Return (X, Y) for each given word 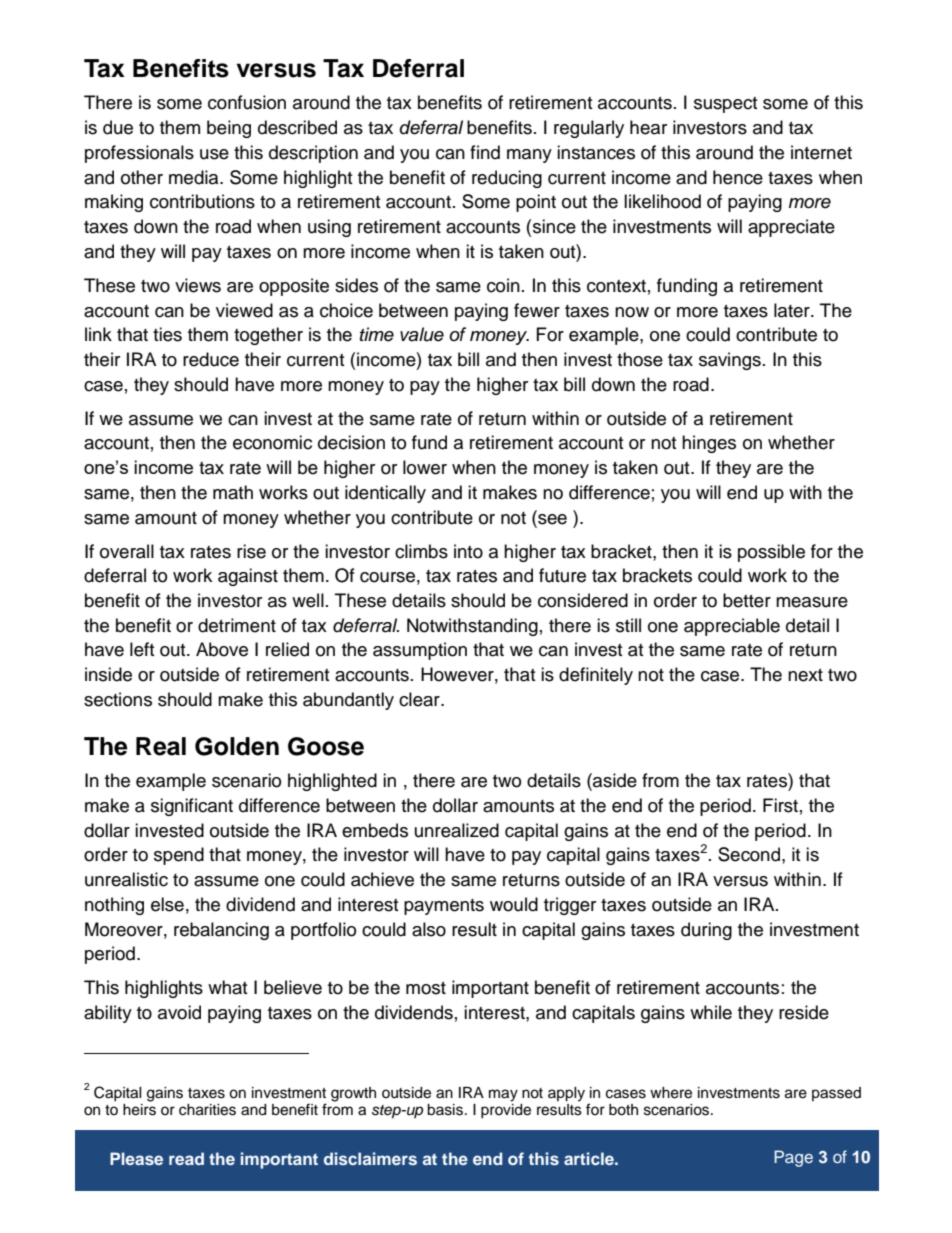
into (468, 551)
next (805, 675)
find (485, 152)
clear (420, 699)
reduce (211, 359)
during (706, 931)
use (214, 154)
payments (444, 907)
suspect (725, 105)
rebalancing (221, 931)
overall (127, 551)
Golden (237, 746)
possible (771, 553)
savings (730, 361)
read (186, 1158)
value (422, 334)
